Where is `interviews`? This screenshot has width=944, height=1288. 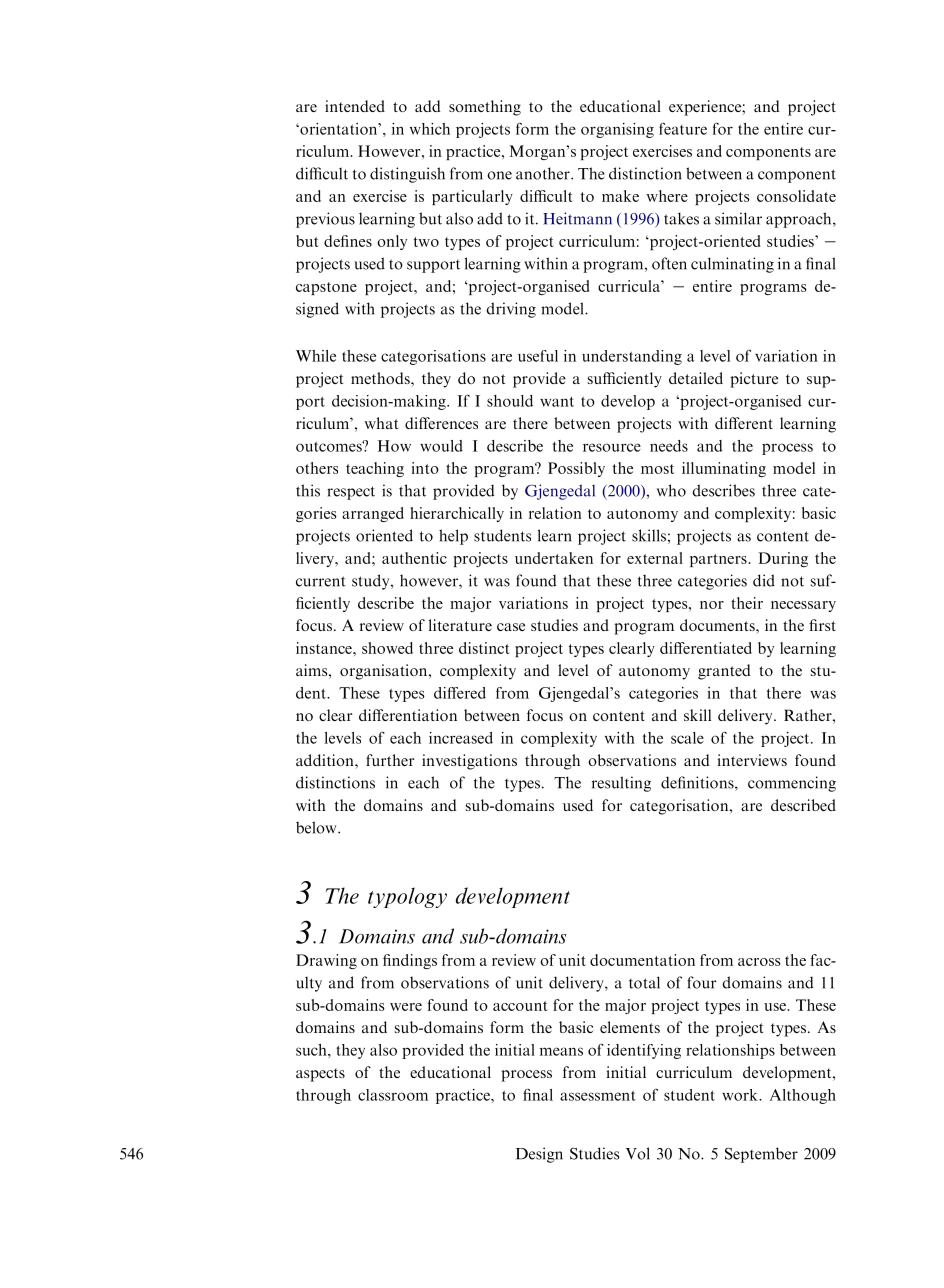
interviews is located at coordinates (752, 760).
